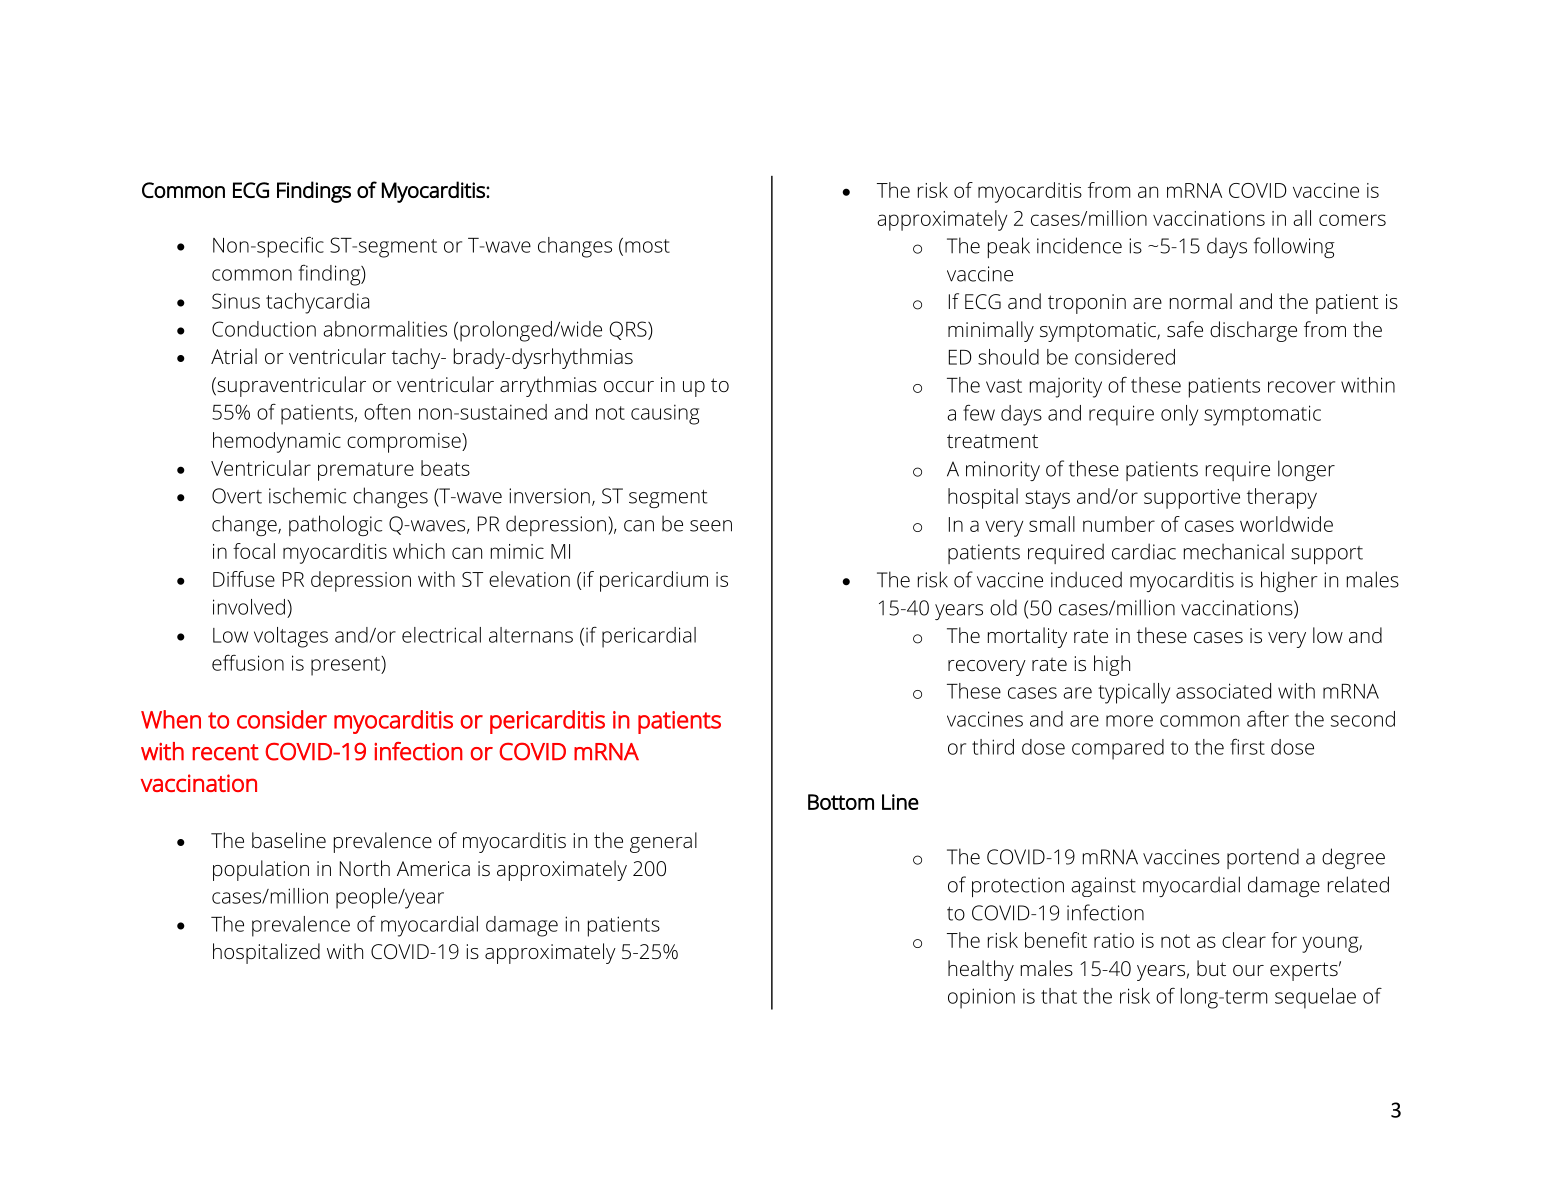 This image has width=1541, height=1191. What do you see at coordinates (654, 581) in the image?
I see `pericardium` at bounding box center [654, 581].
